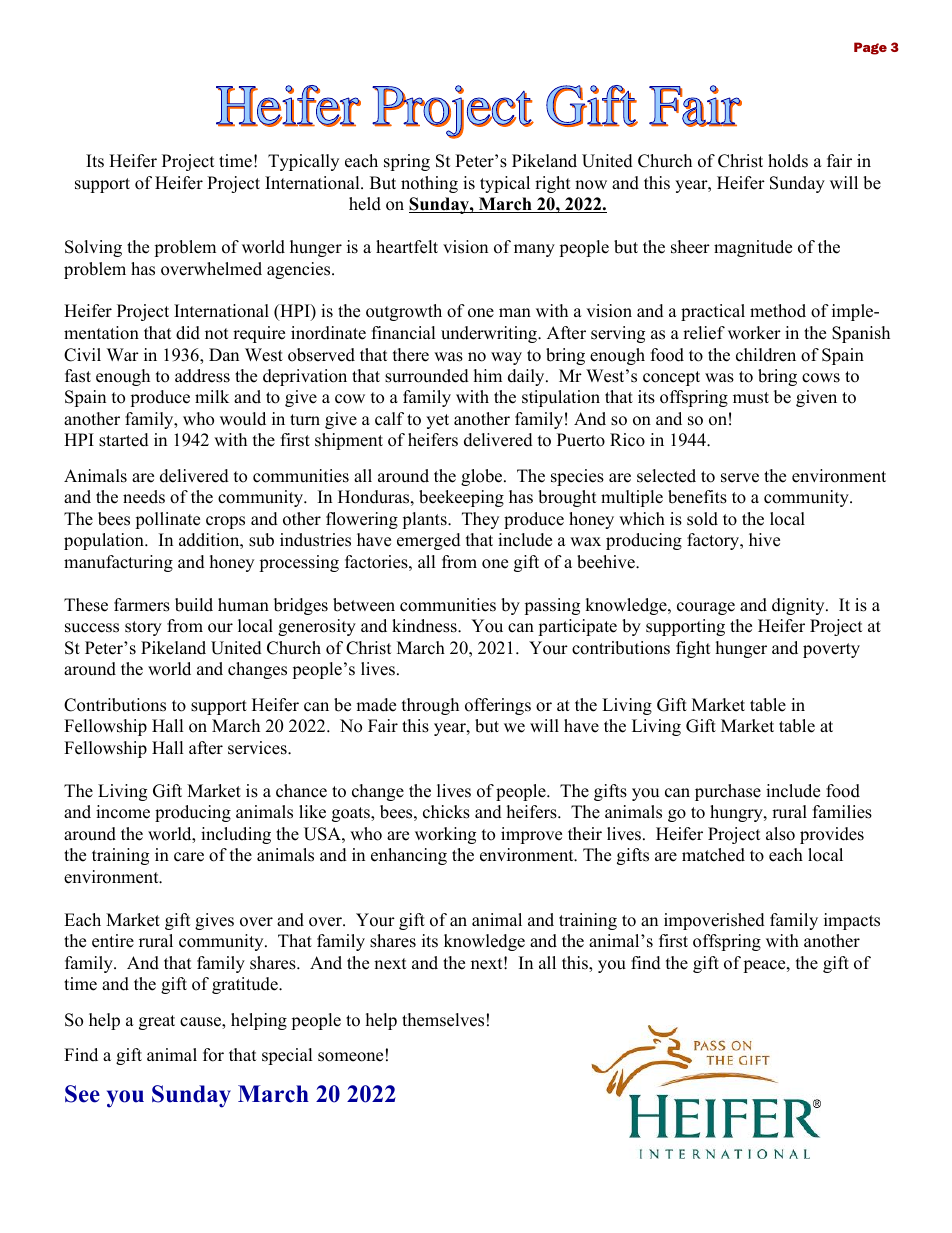 Image resolution: width=952 pixels, height=1233 pixels. What do you see at coordinates (429, 541) in the page?
I see `emerged` at bounding box center [429, 541].
